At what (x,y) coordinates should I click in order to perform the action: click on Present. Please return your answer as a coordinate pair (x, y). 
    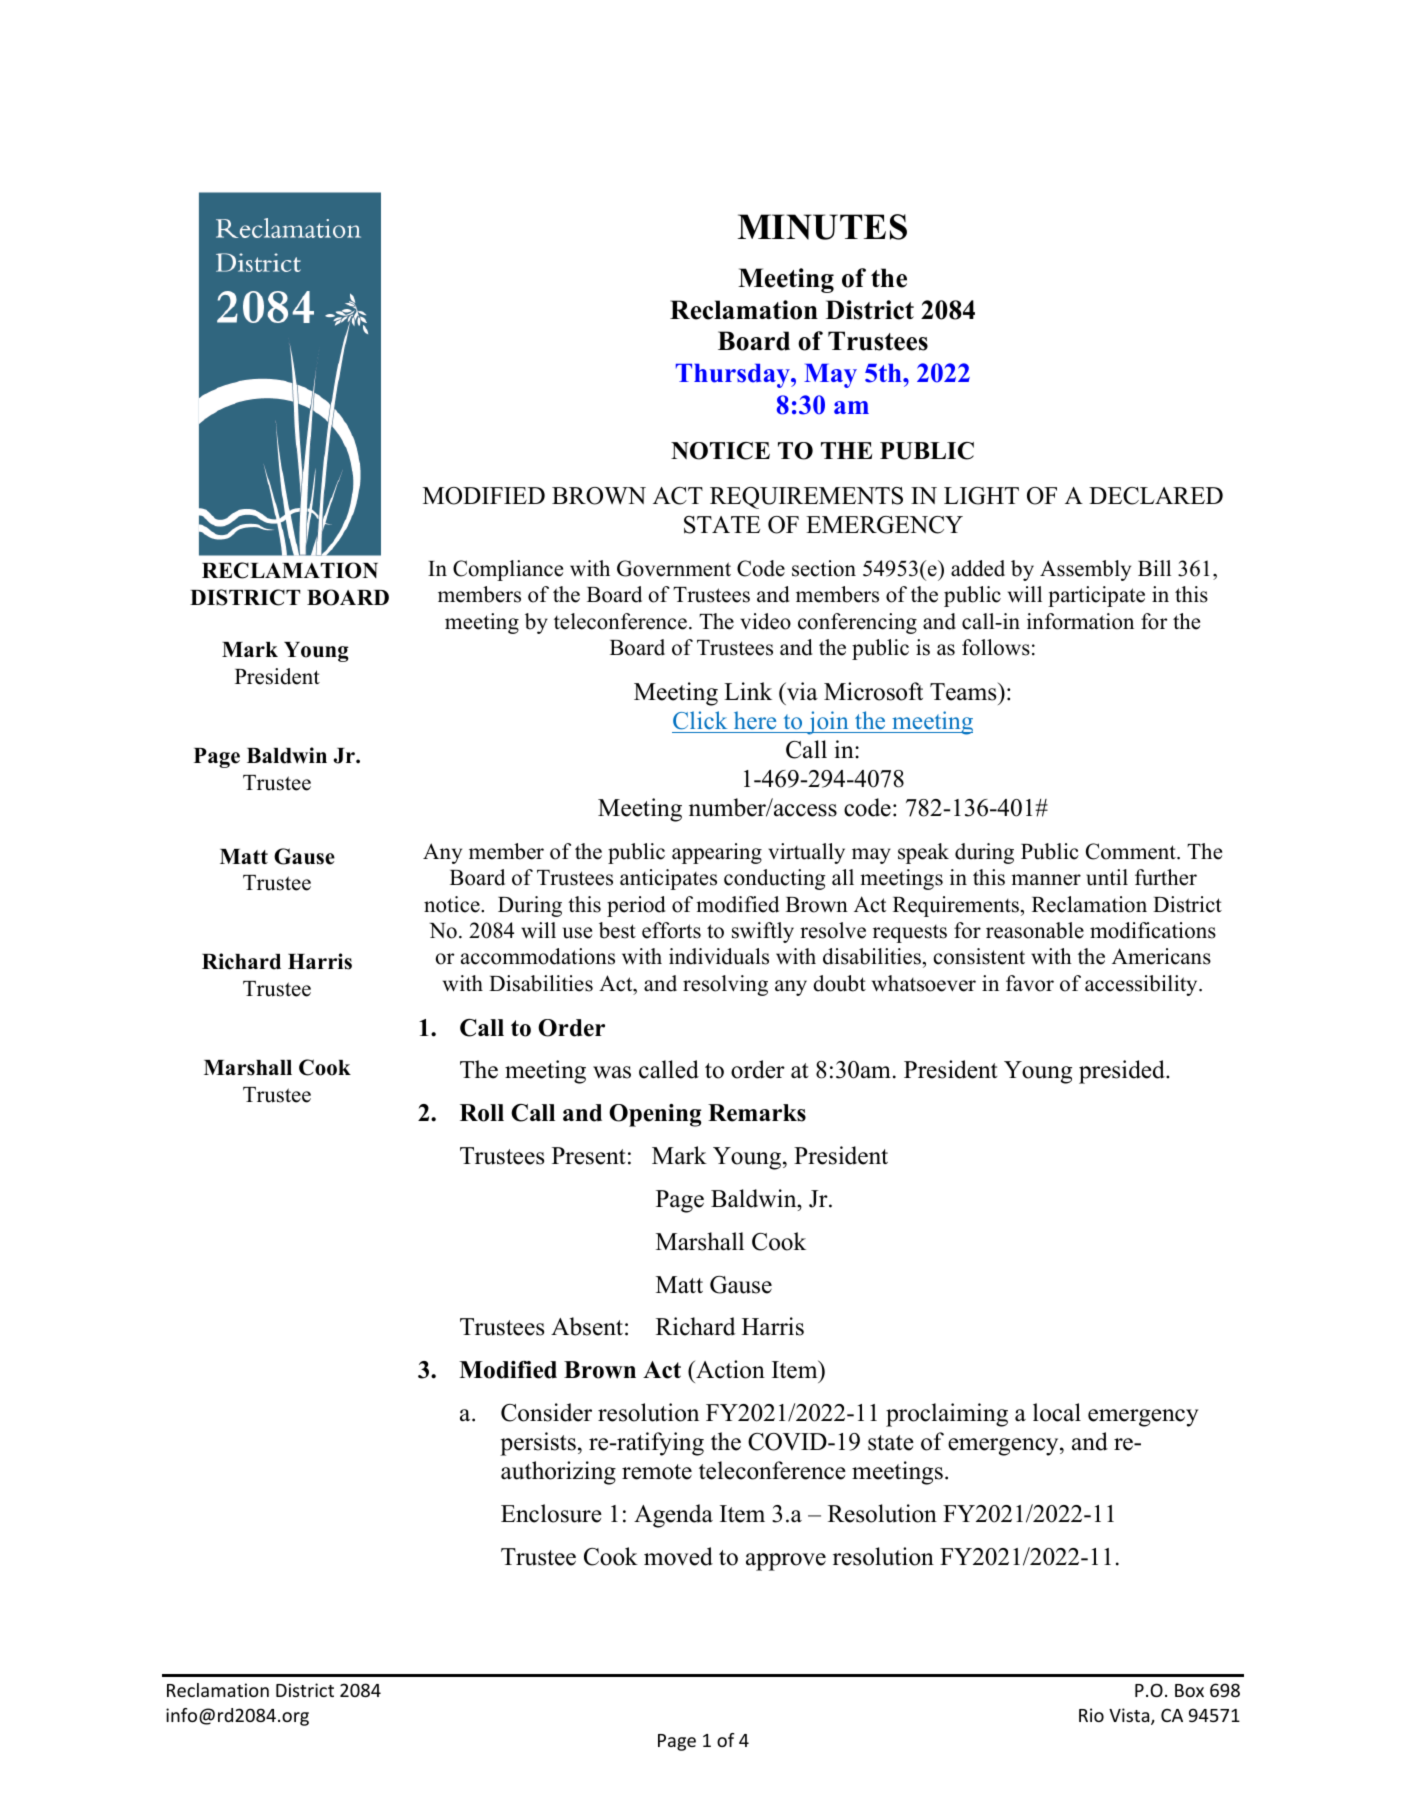
    Looking at the image, I should click on (589, 1156).
